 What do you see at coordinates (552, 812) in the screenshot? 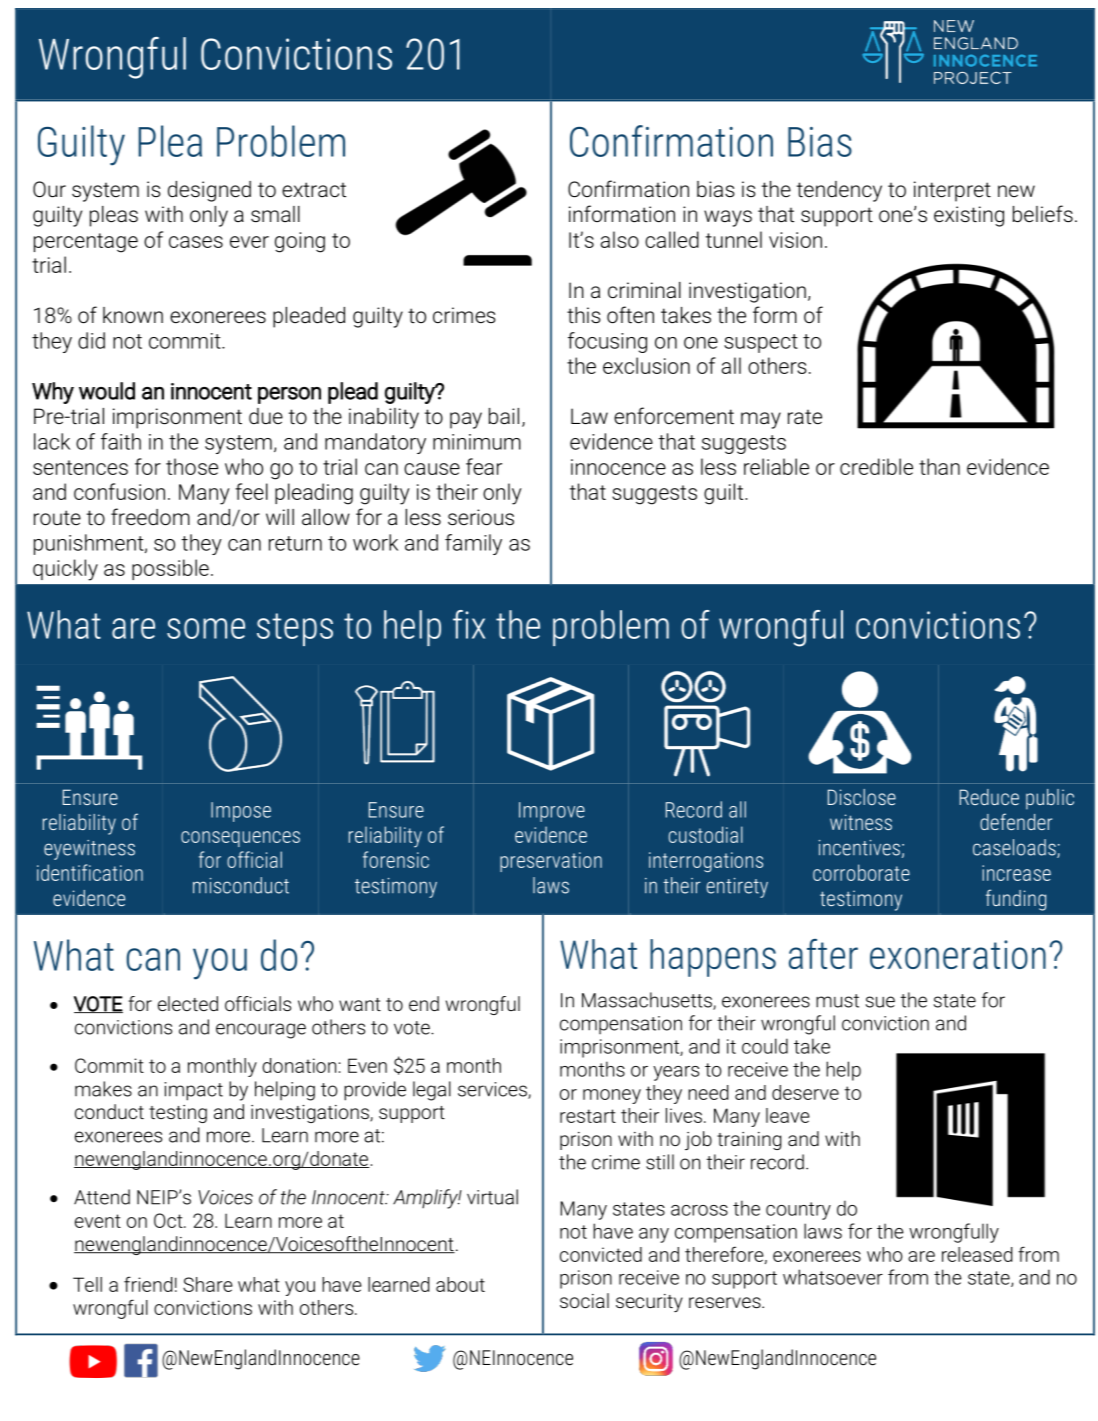
I see `Improve` at bounding box center [552, 812].
